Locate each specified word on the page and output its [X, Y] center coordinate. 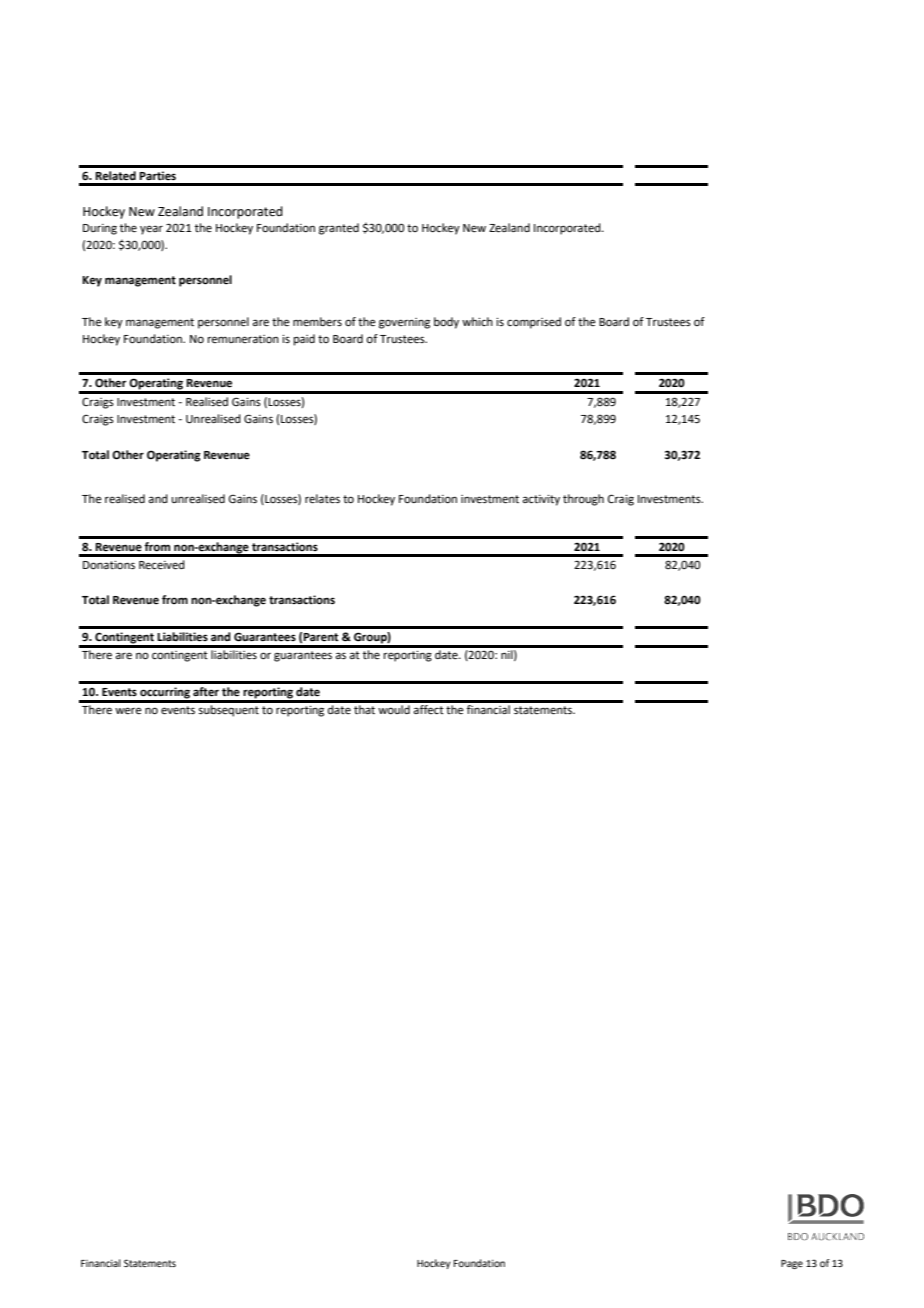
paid [304, 340]
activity [541, 500]
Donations [109, 565]
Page [792, 1264]
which [477, 321]
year [151, 230]
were [128, 710]
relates [322, 499]
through [583, 500]
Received [162, 565]
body [446, 323]
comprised [534, 323]
